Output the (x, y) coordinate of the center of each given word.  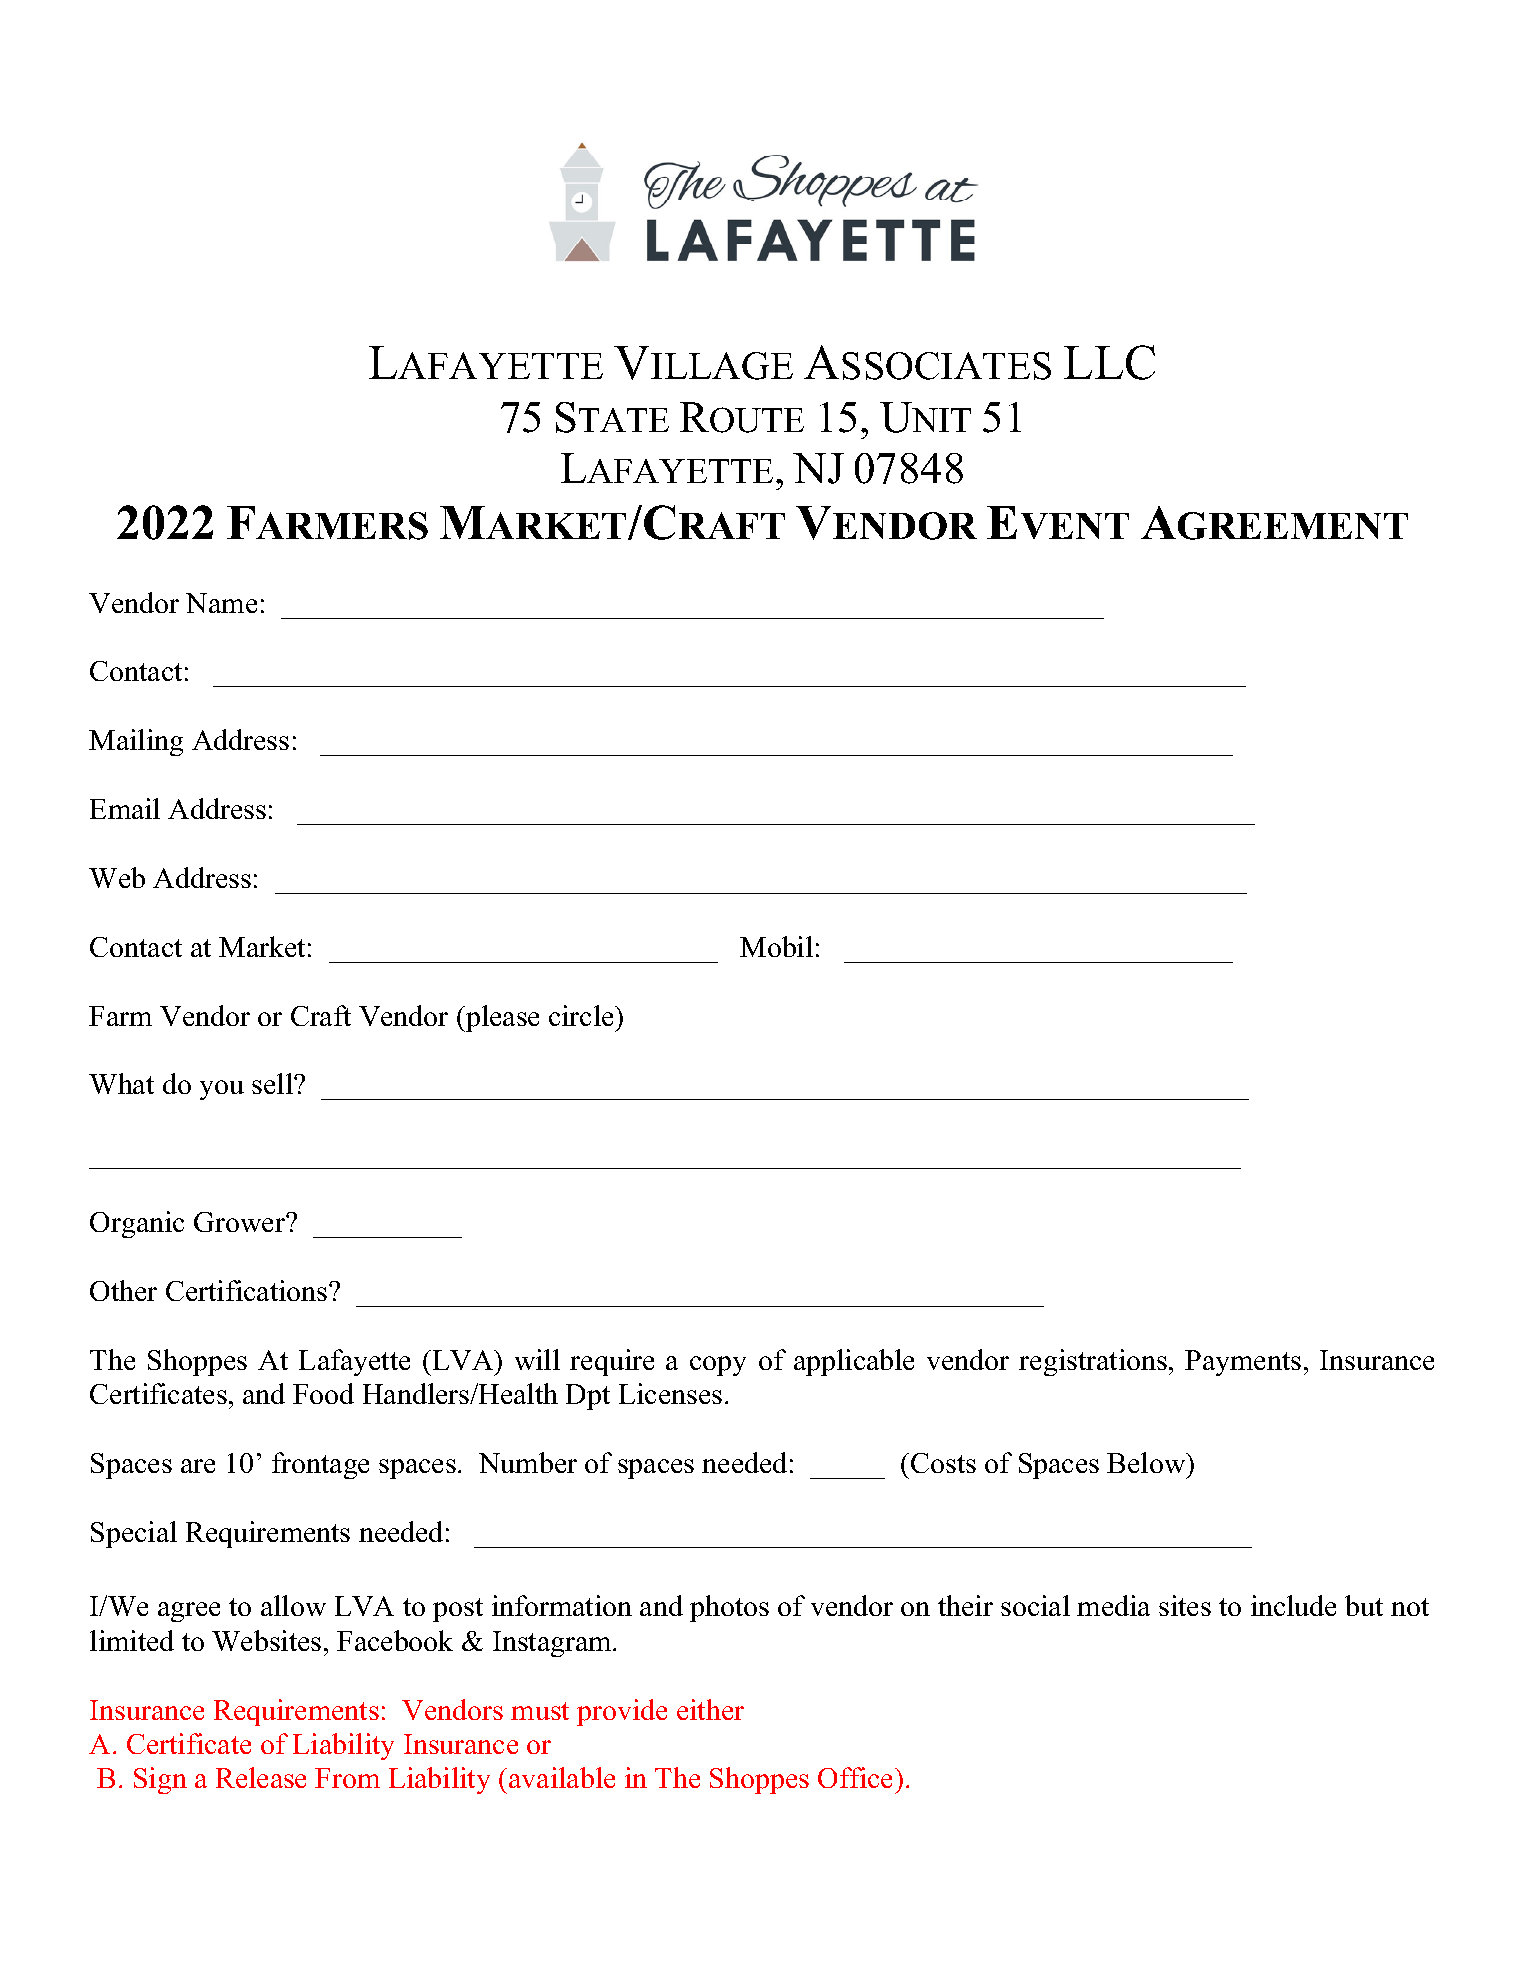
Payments (1243, 1363)
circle (582, 1015)
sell (273, 1083)
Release (261, 1777)
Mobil (776, 946)
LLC (1109, 362)
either (710, 1709)
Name (221, 603)
